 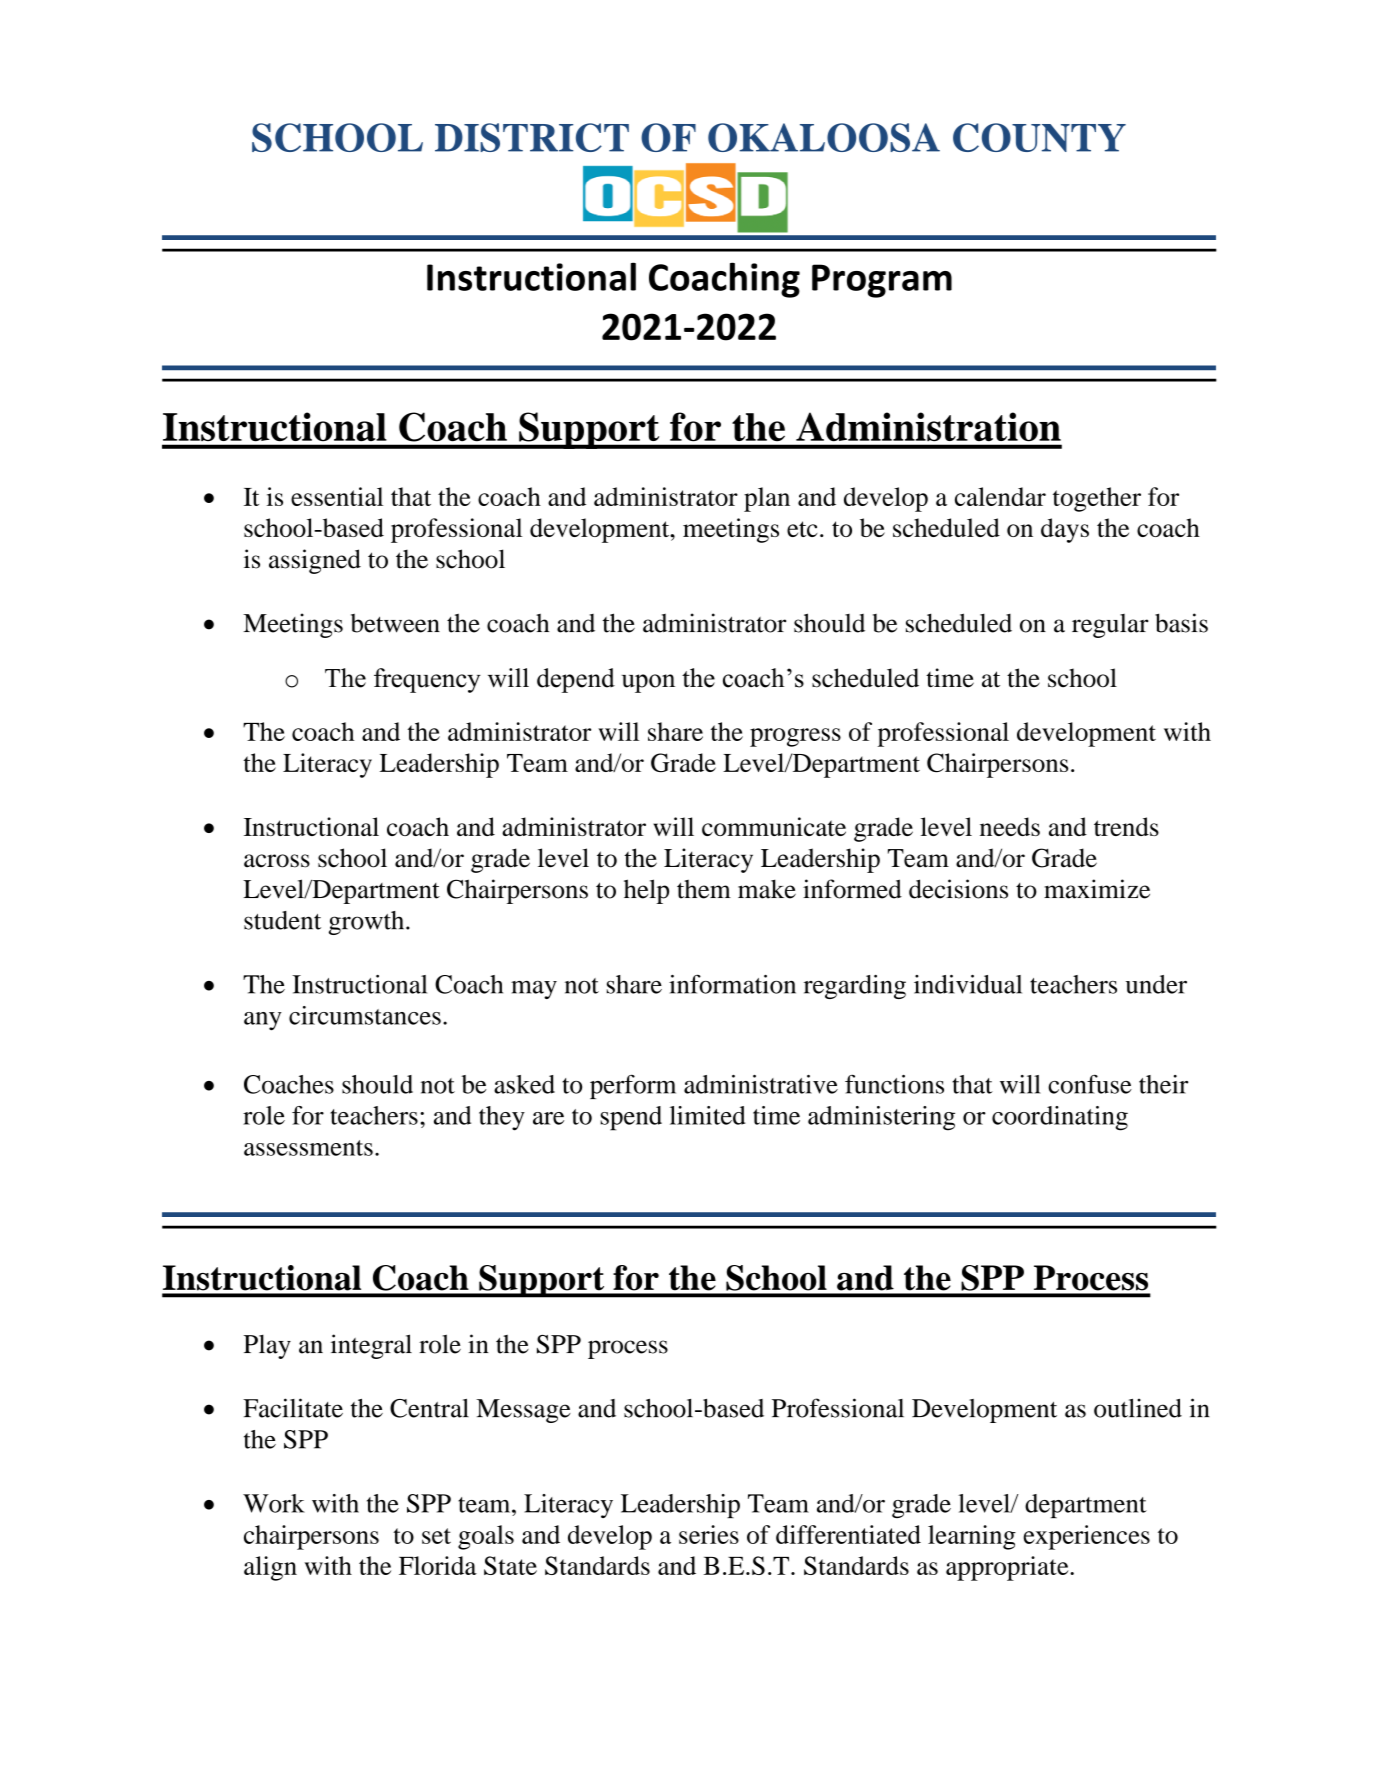 I want to click on Program, so click(x=882, y=281).
